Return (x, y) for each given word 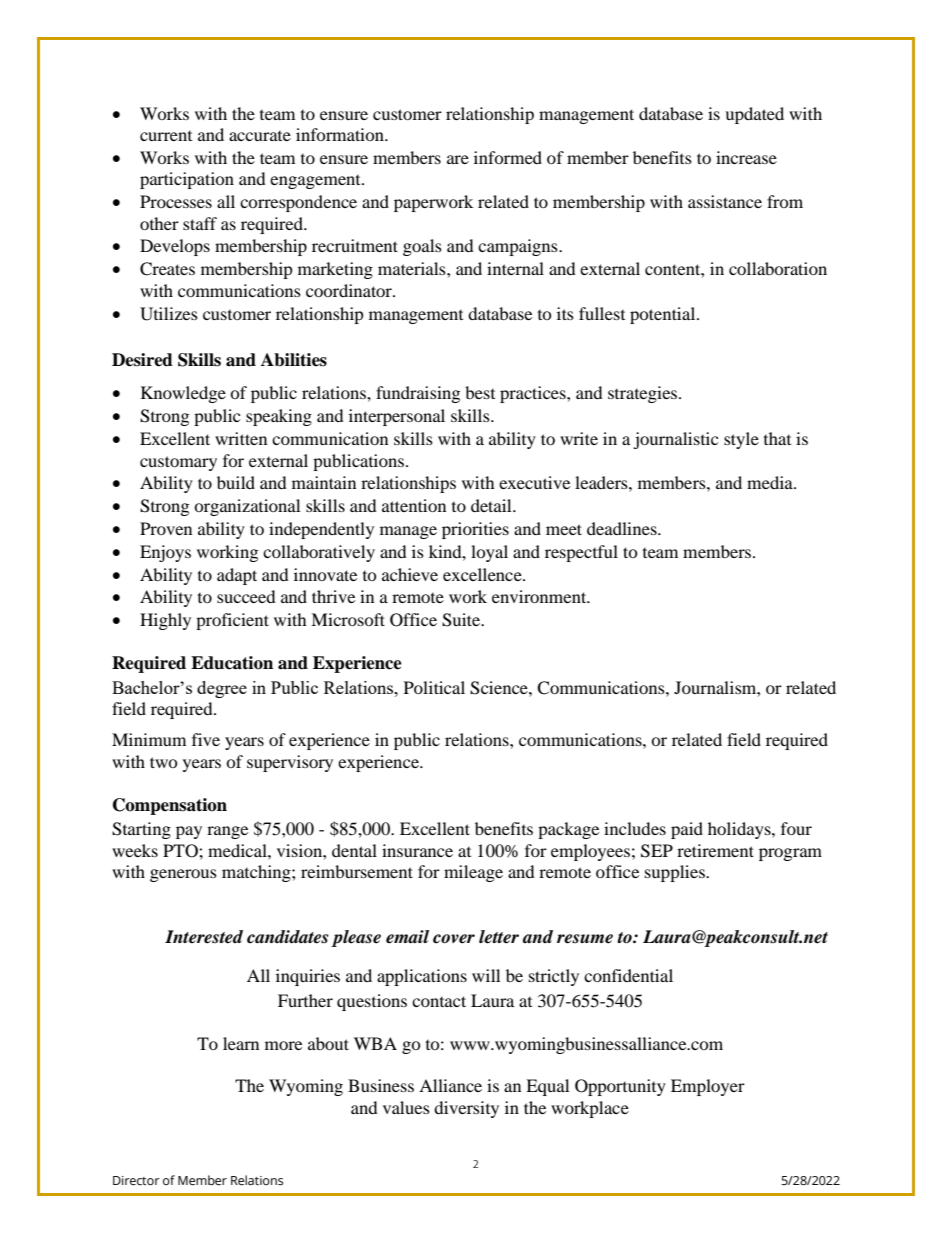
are (458, 159)
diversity (466, 1109)
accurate (260, 136)
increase (746, 157)
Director (136, 1181)
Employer (708, 1087)
